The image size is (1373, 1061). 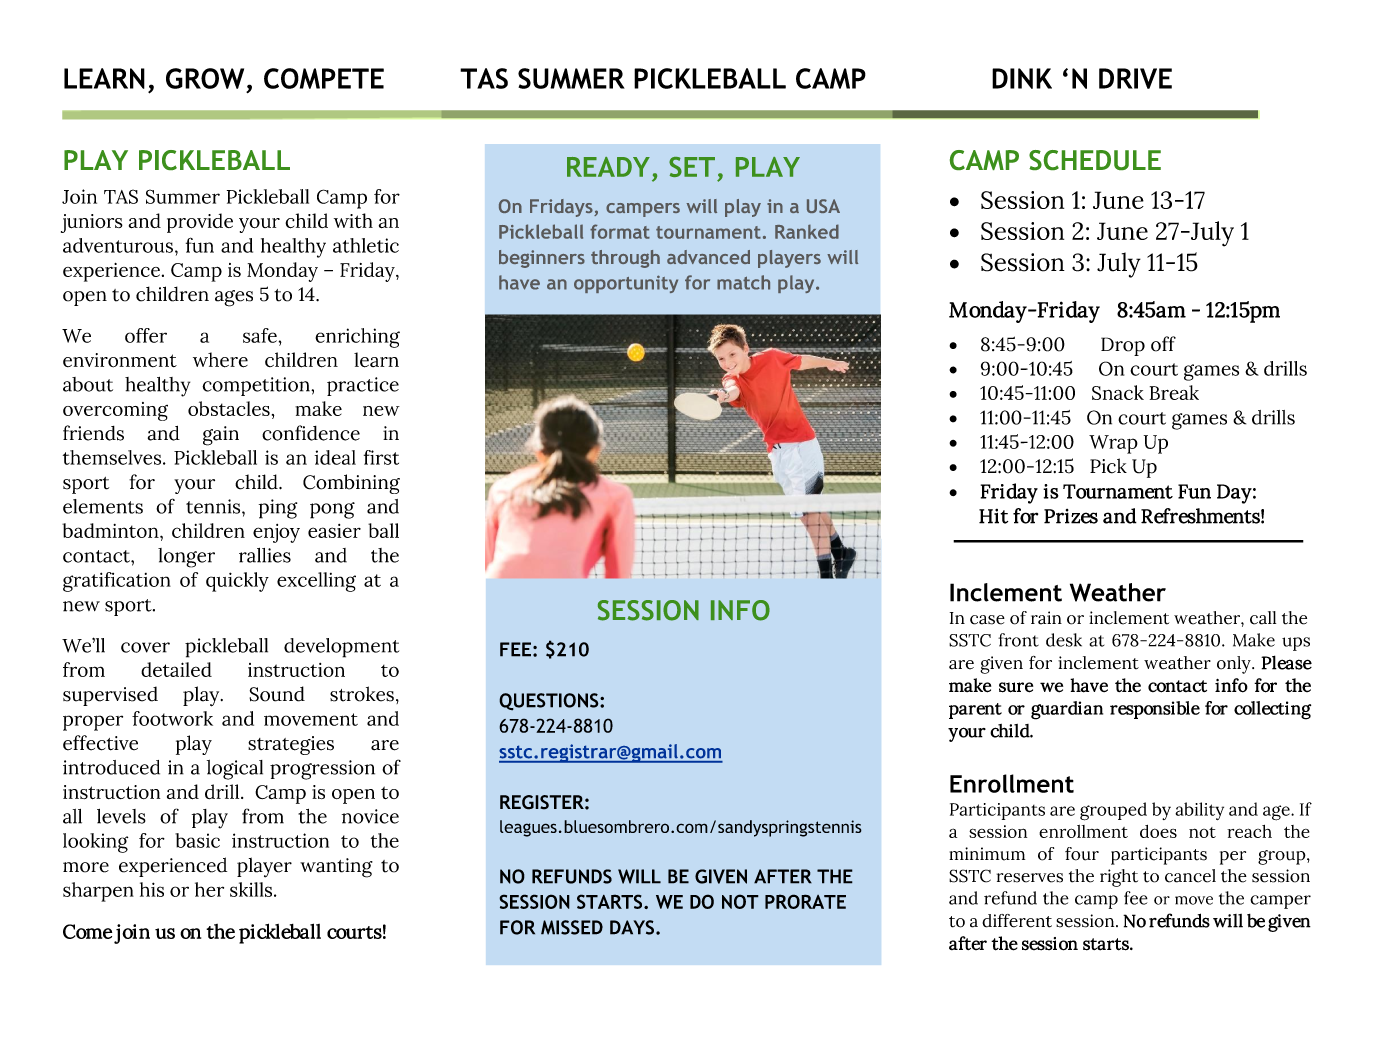 What do you see at coordinates (381, 457) in the screenshot?
I see `first` at bounding box center [381, 457].
